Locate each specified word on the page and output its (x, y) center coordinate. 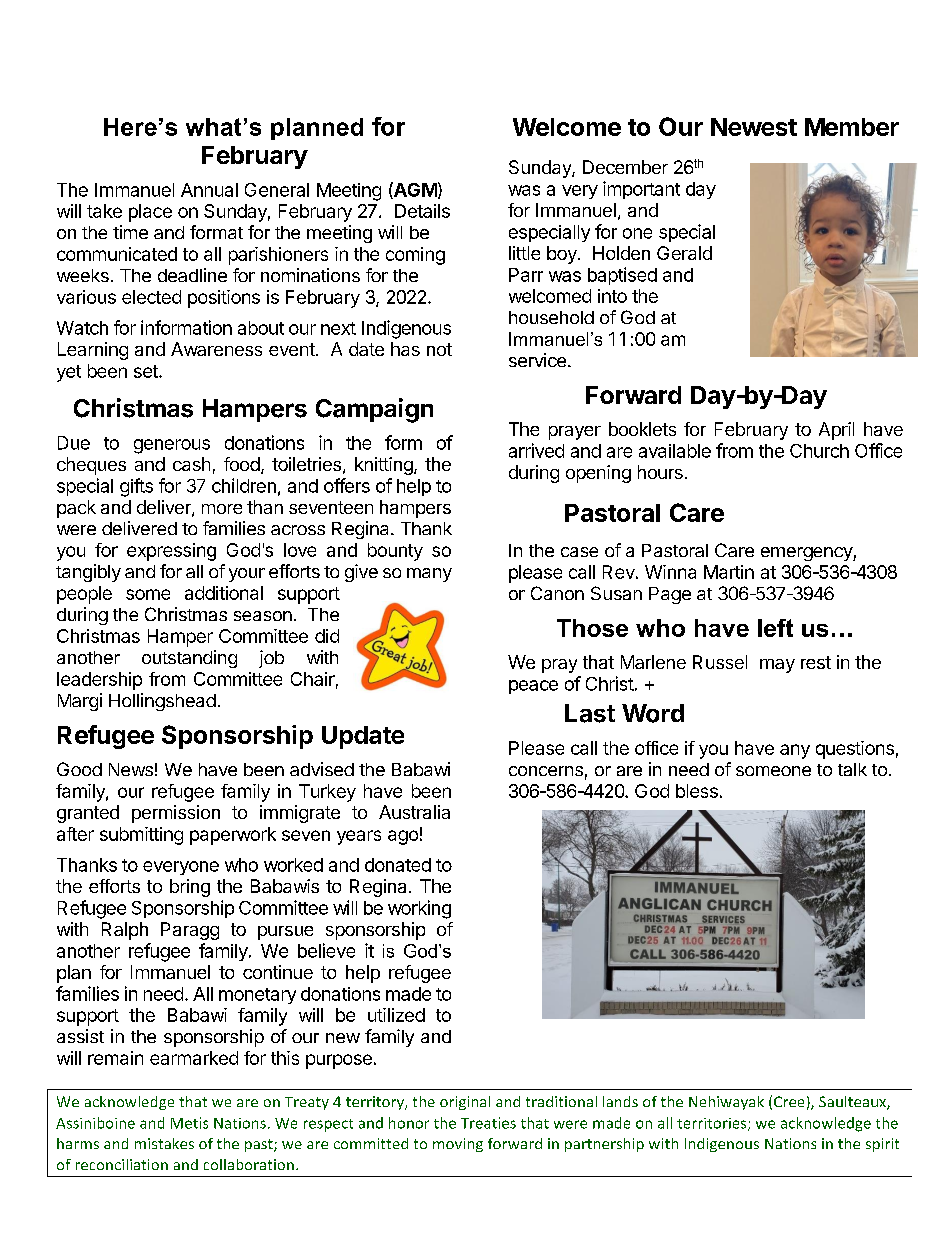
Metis (189, 1123)
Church (819, 451)
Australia (414, 812)
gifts (136, 487)
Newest (754, 127)
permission (176, 814)
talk (852, 769)
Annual (209, 190)
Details (422, 211)
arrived (536, 450)
